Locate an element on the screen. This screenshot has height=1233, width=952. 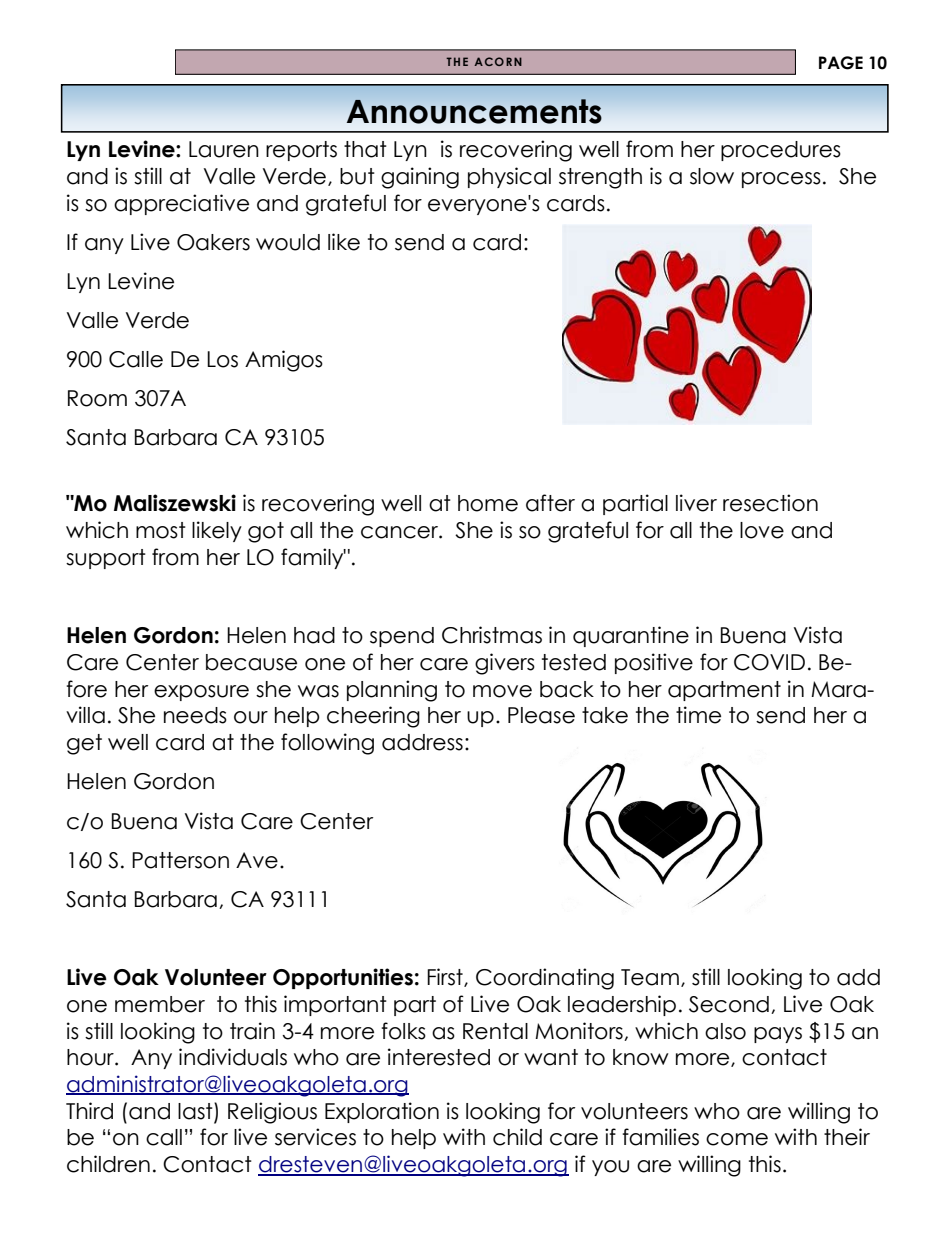
Patterson is located at coordinates (180, 860).
